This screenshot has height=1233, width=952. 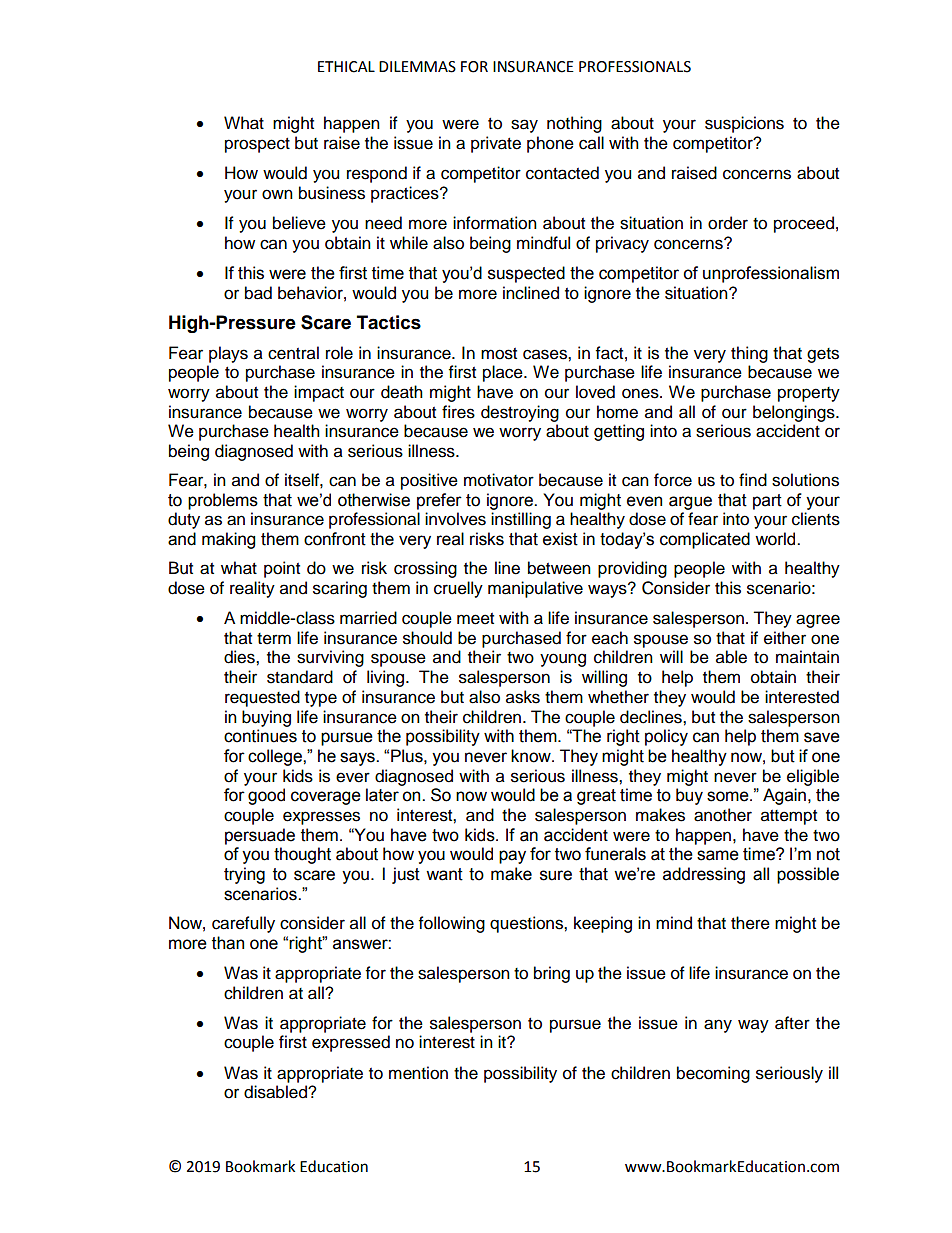 I want to click on gets, so click(x=823, y=355).
